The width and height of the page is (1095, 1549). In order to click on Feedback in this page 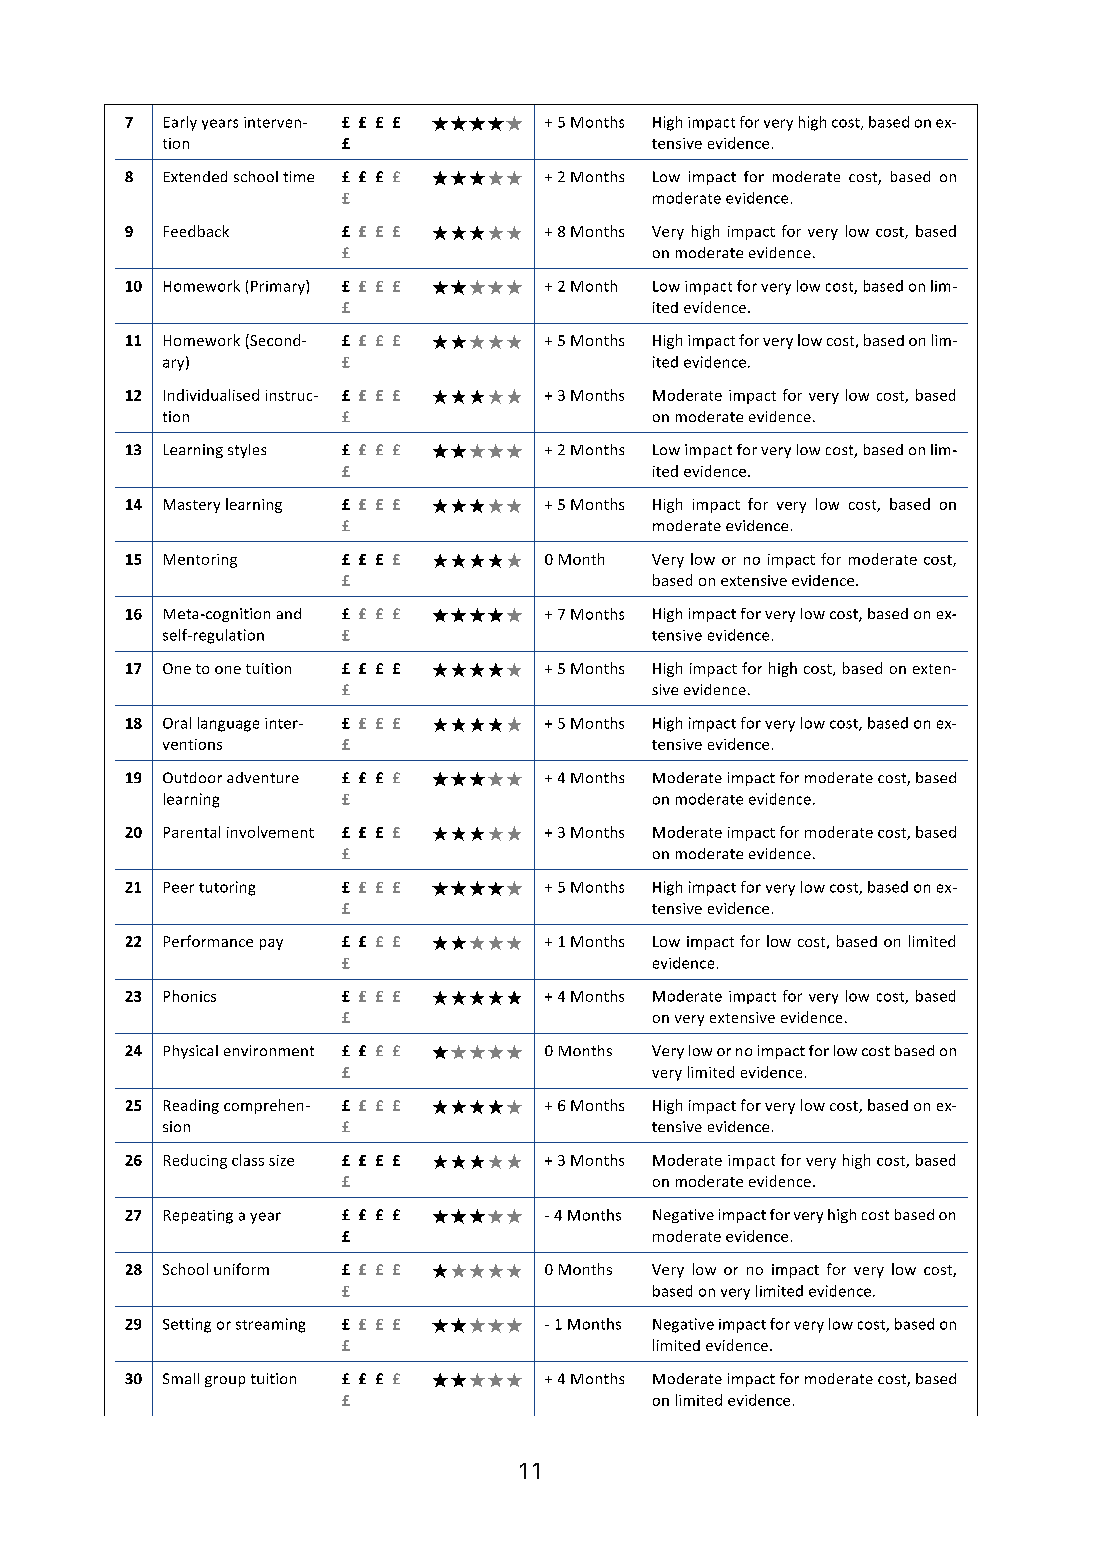, I will do `click(196, 231)`.
